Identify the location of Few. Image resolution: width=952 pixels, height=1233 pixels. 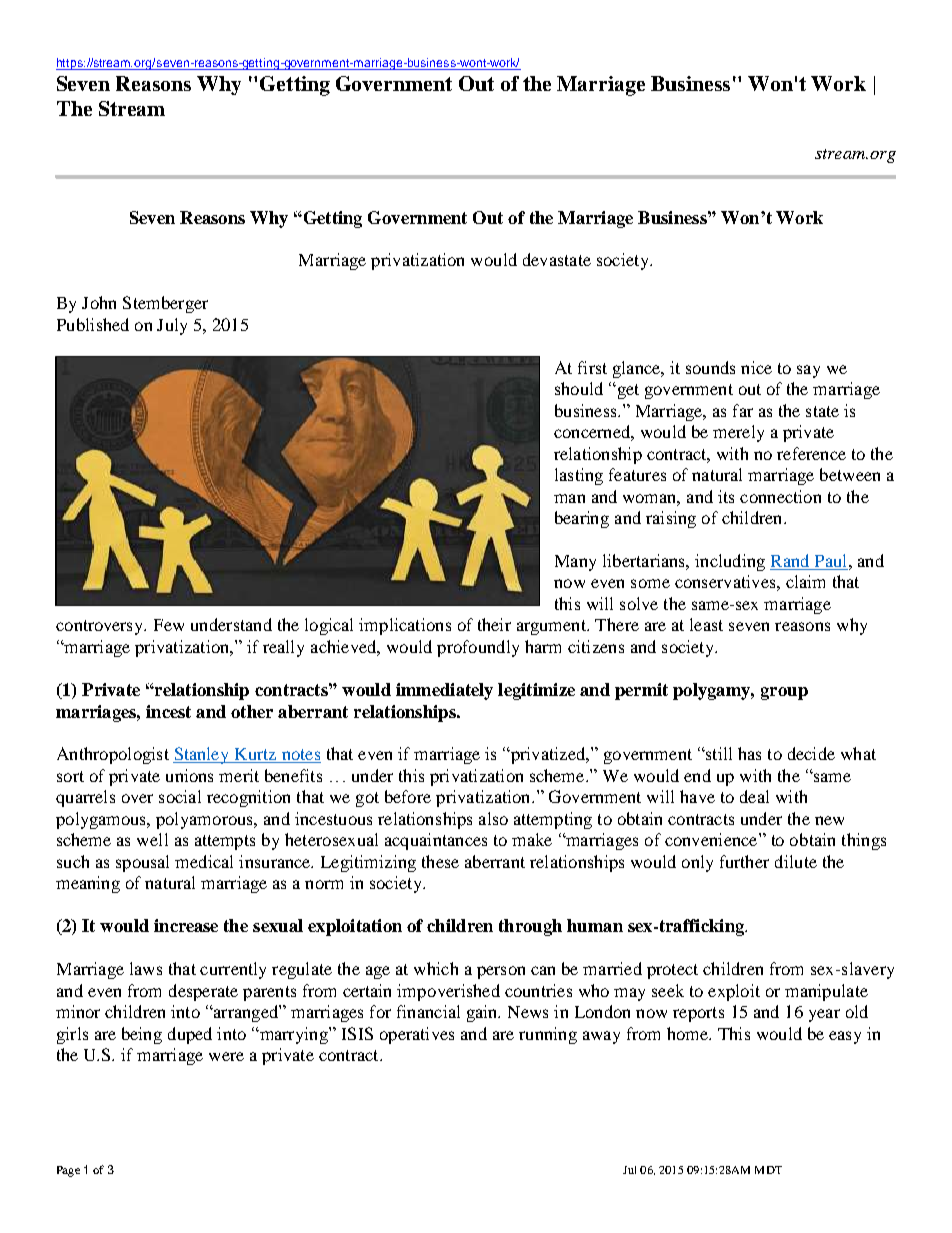
(169, 625).
